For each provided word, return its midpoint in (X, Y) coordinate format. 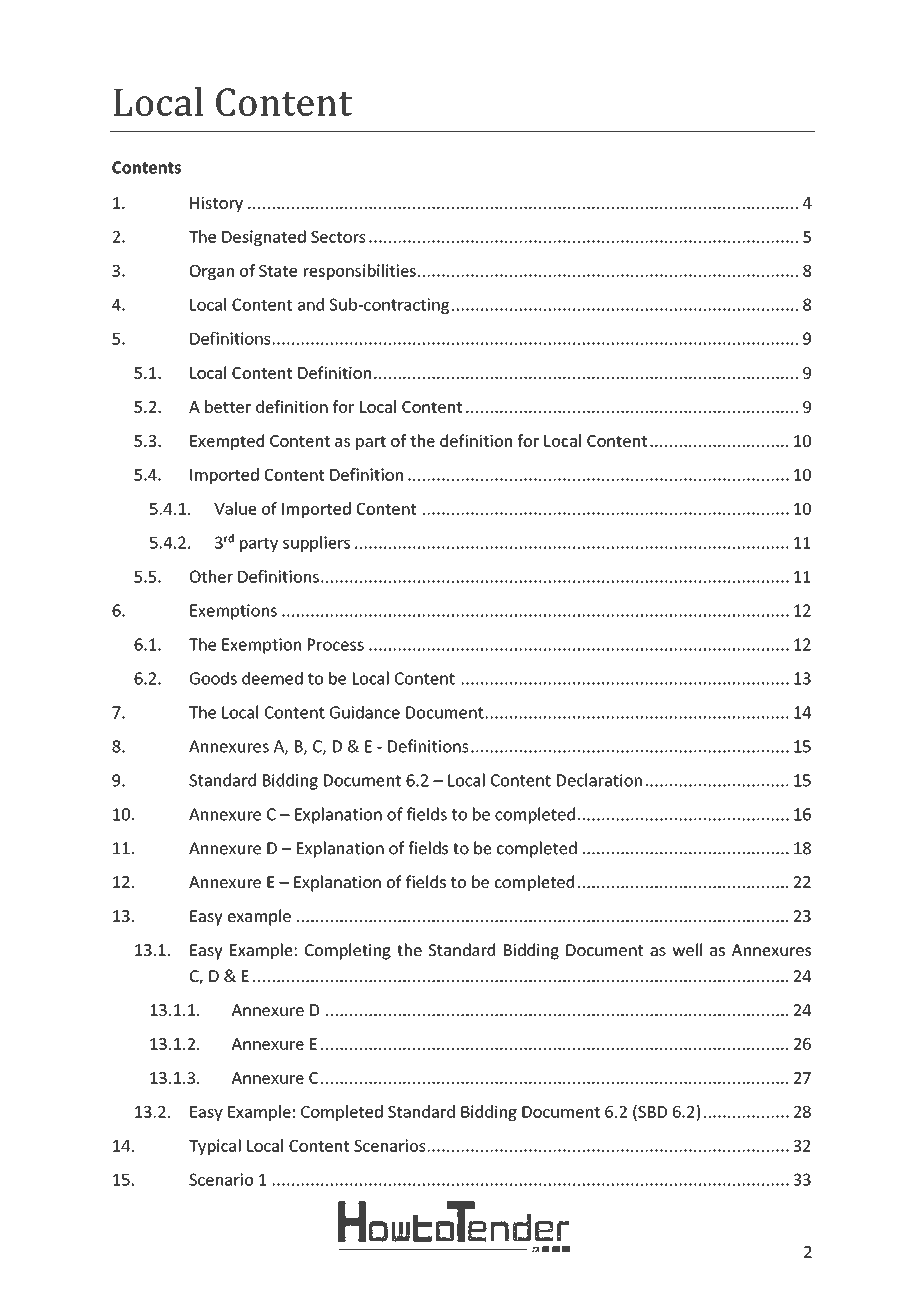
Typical (215, 1147)
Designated (264, 238)
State (278, 271)
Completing (348, 951)
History (216, 204)
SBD (651, 1112)
